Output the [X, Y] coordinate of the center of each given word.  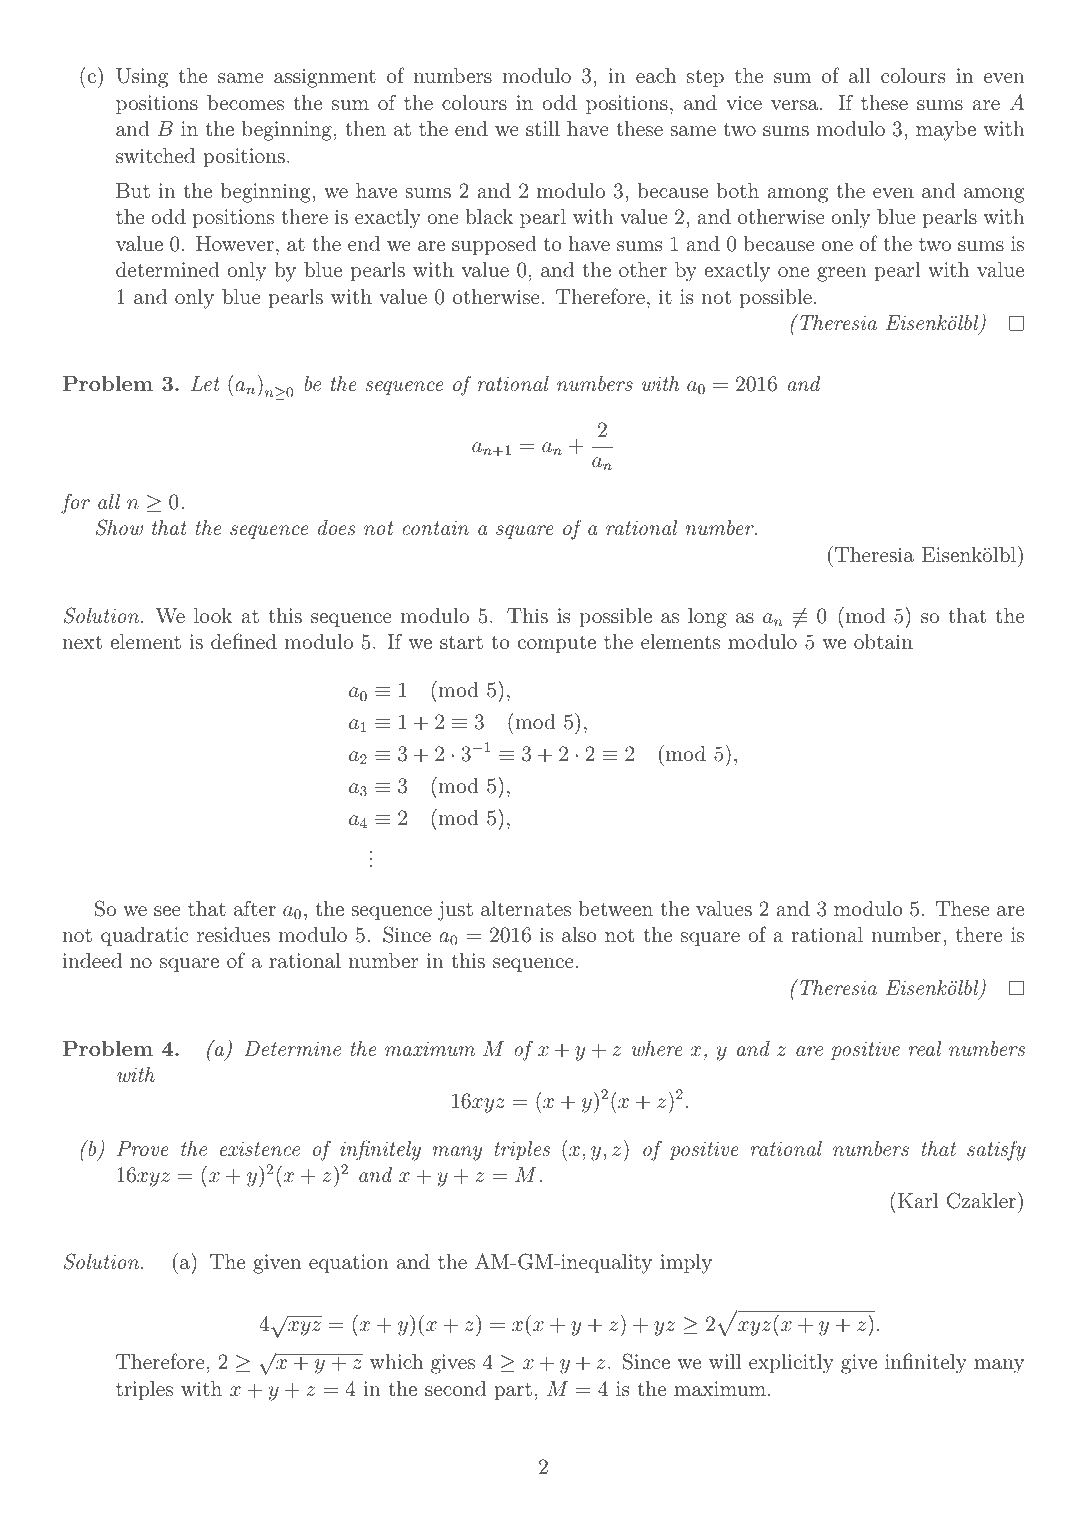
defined [244, 641]
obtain [883, 641]
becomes [245, 102]
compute [557, 645]
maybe [946, 131]
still [543, 128]
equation [349, 1264]
